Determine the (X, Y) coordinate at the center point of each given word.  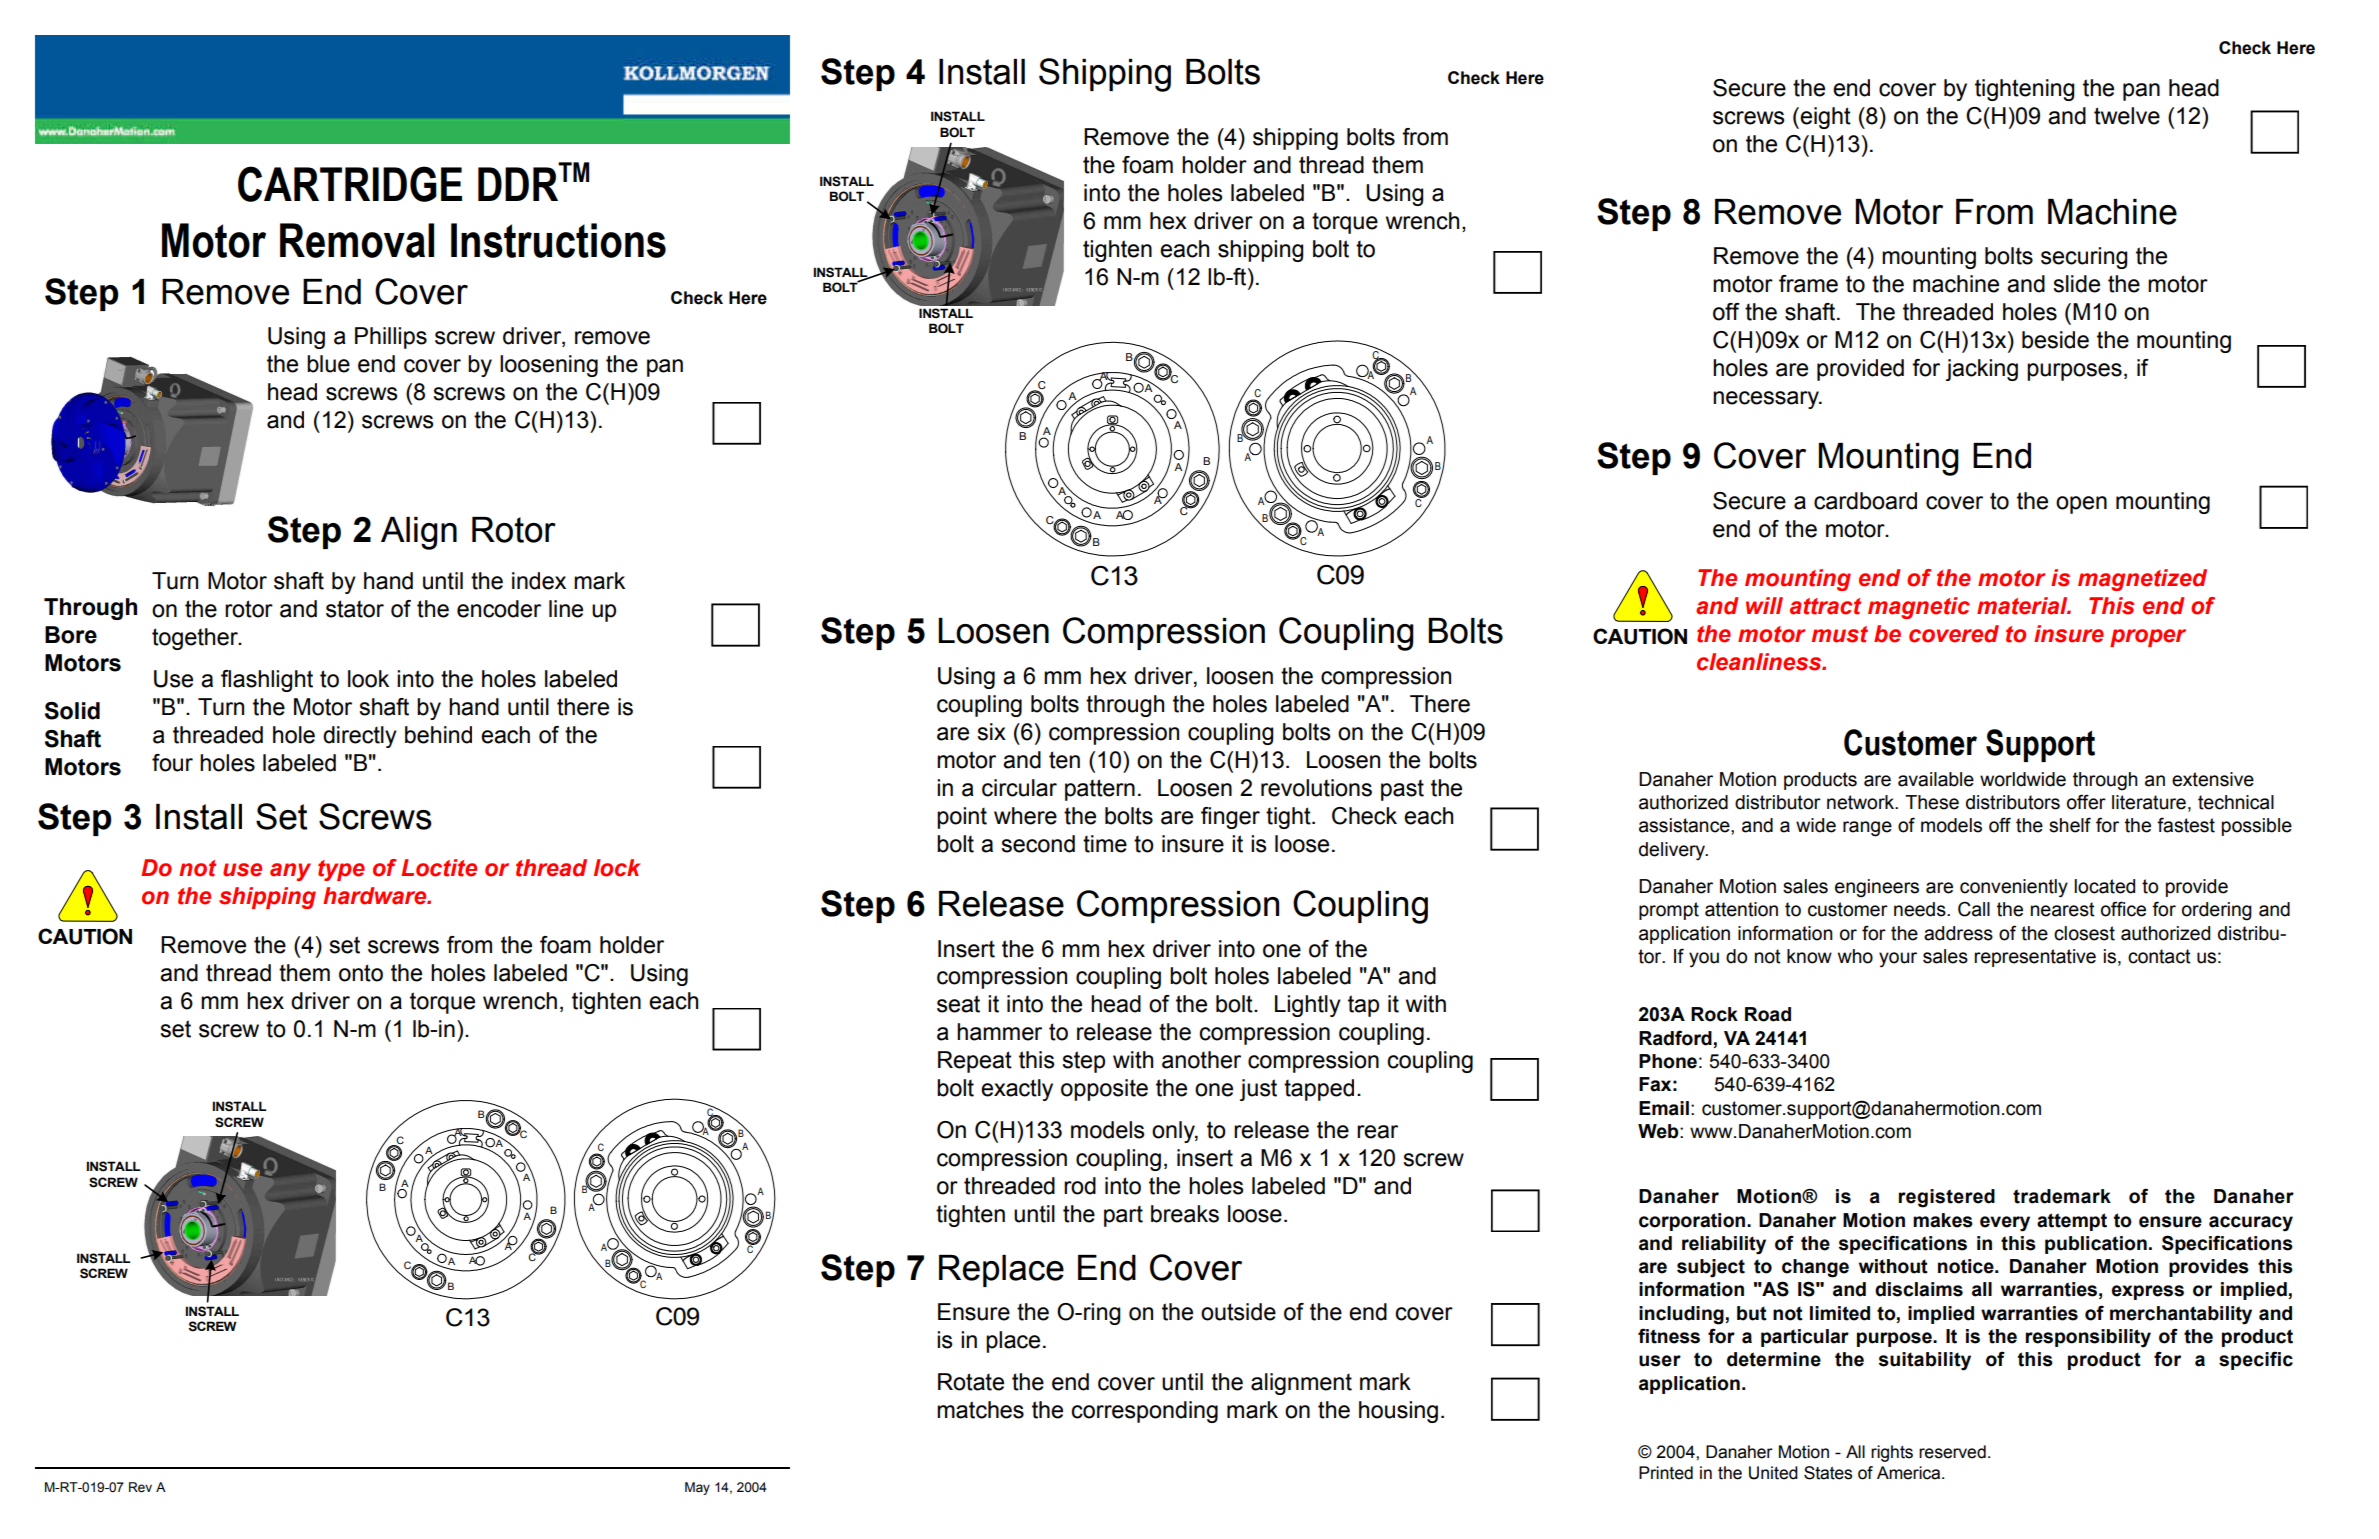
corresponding (1144, 1412)
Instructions (558, 240)
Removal (357, 240)
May (697, 1488)
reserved (1952, 1452)
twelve (2127, 116)
